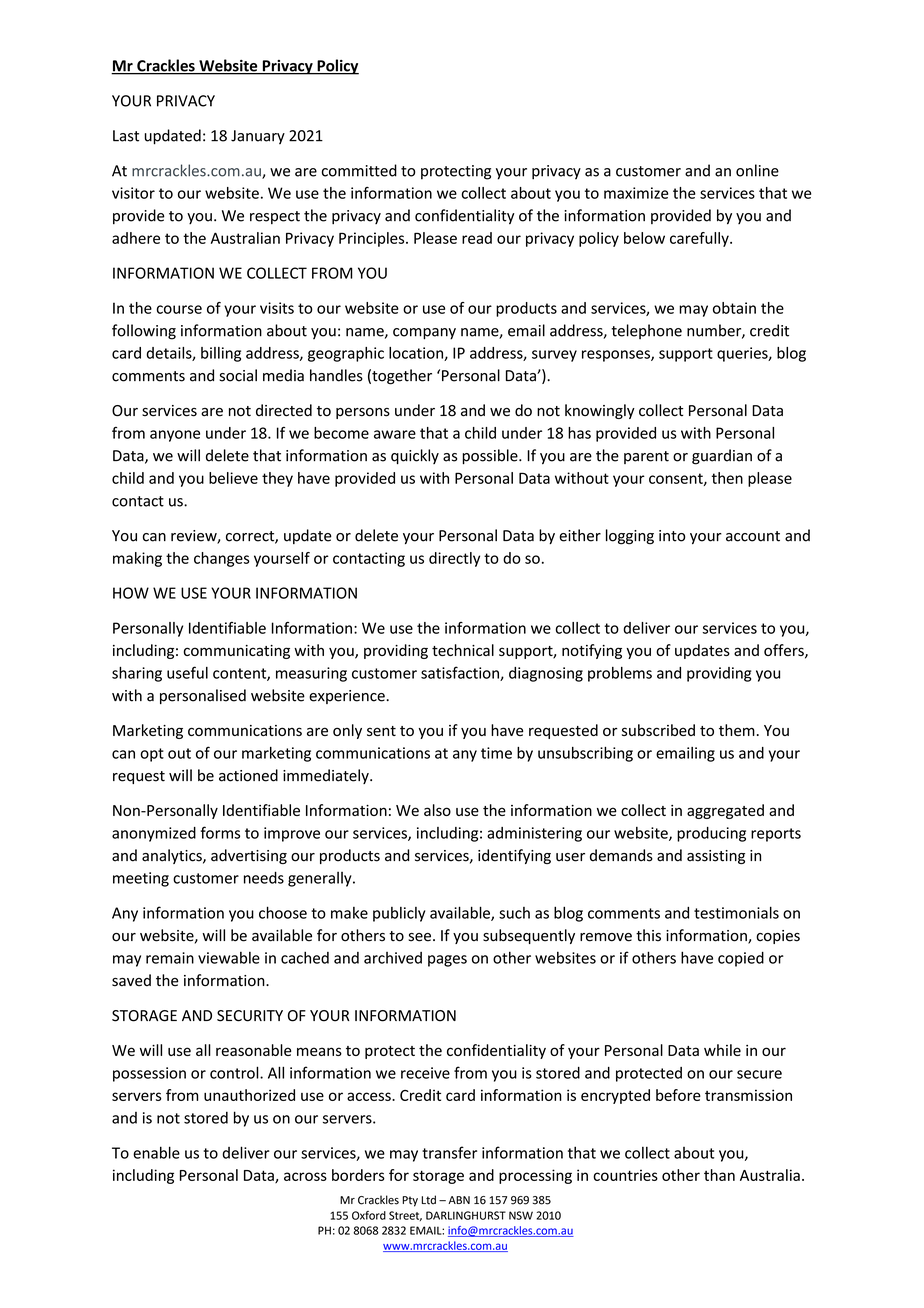 This image has height=1308, width=924. What do you see at coordinates (477, 238) in the image?
I see `read` at bounding box center [477, 238].
